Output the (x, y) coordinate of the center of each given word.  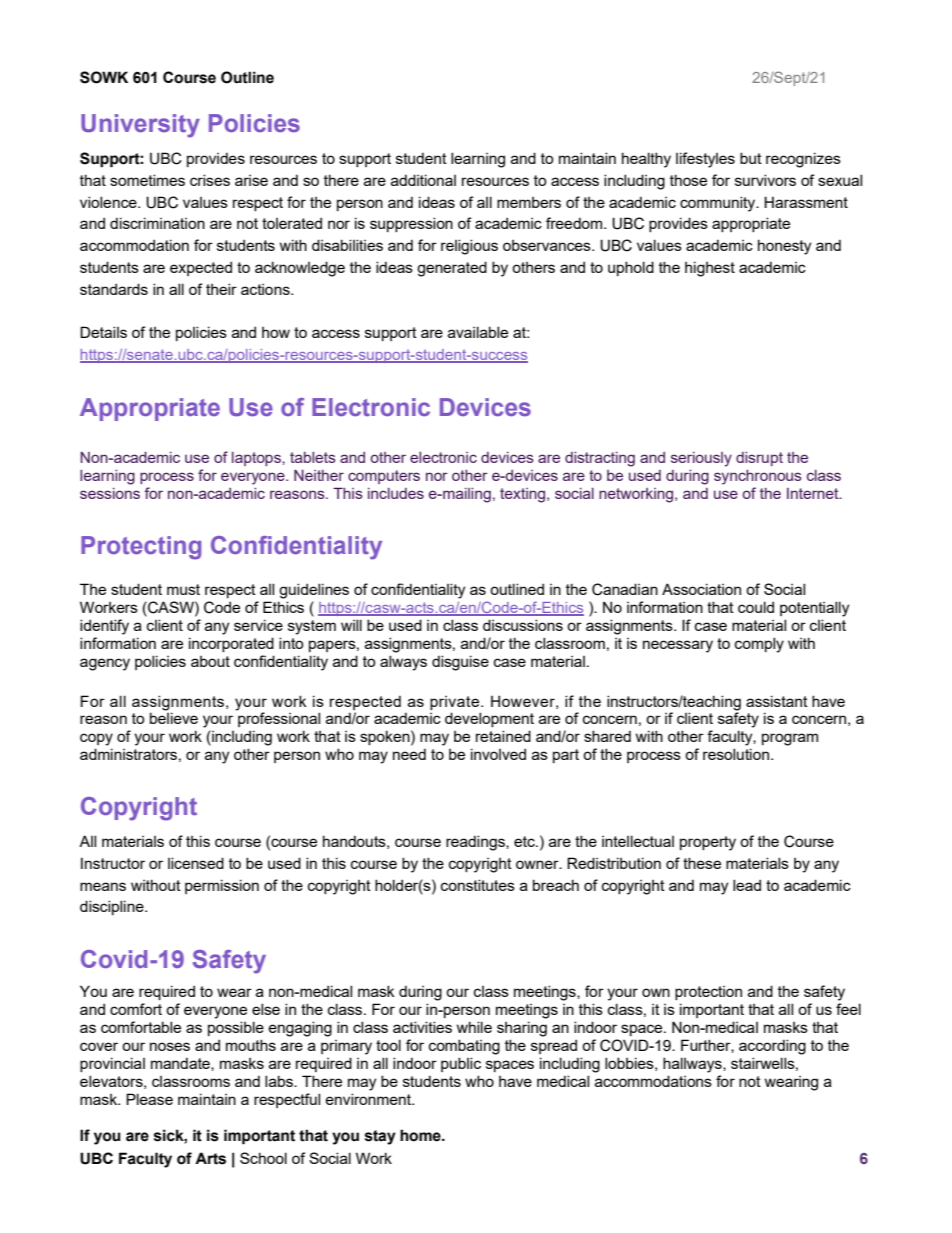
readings (476, 843)
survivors (765, 180)
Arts (210, 1158)
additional (423, 180)
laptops (257, 459)
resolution (736, 754)
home (421, 1135)
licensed (196, 863)
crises (210, 180)
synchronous (758, 477)
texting (524, 495)
